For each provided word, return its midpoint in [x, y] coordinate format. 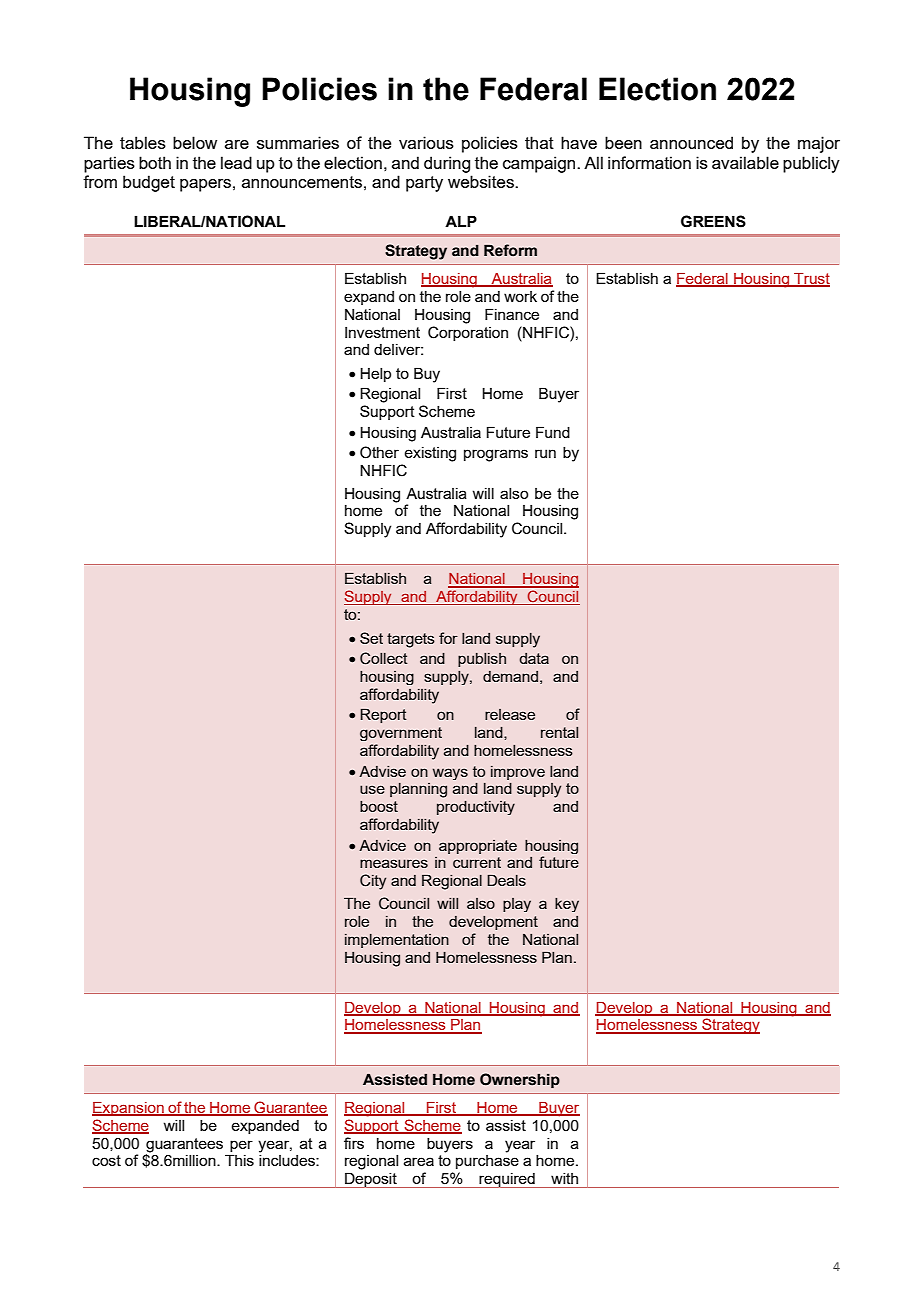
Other [379, 452]
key [567, 905]
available [745, 162]
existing [430, 454]
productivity [476, 808]
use [372, 789]
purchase [487, 1162]
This [239, 1160]
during [447, 164]
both [155, 162]
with [564, 1178]
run [545, 453]
